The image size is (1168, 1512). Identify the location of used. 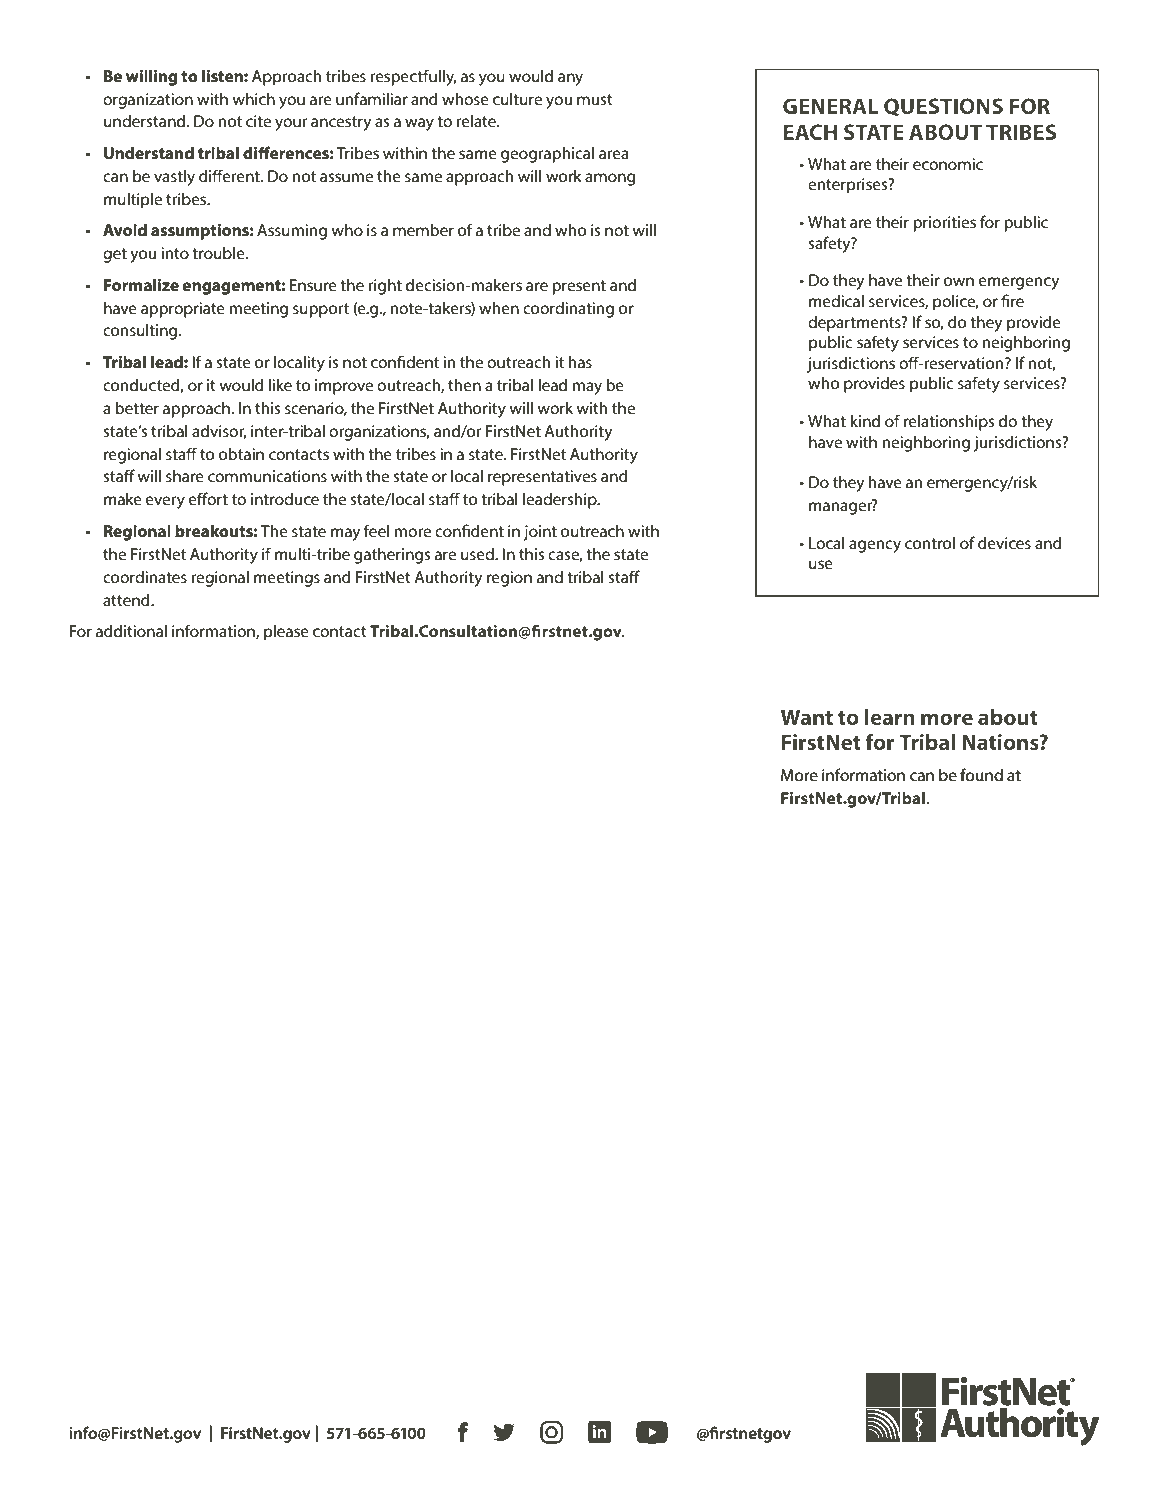
(478, 553).
